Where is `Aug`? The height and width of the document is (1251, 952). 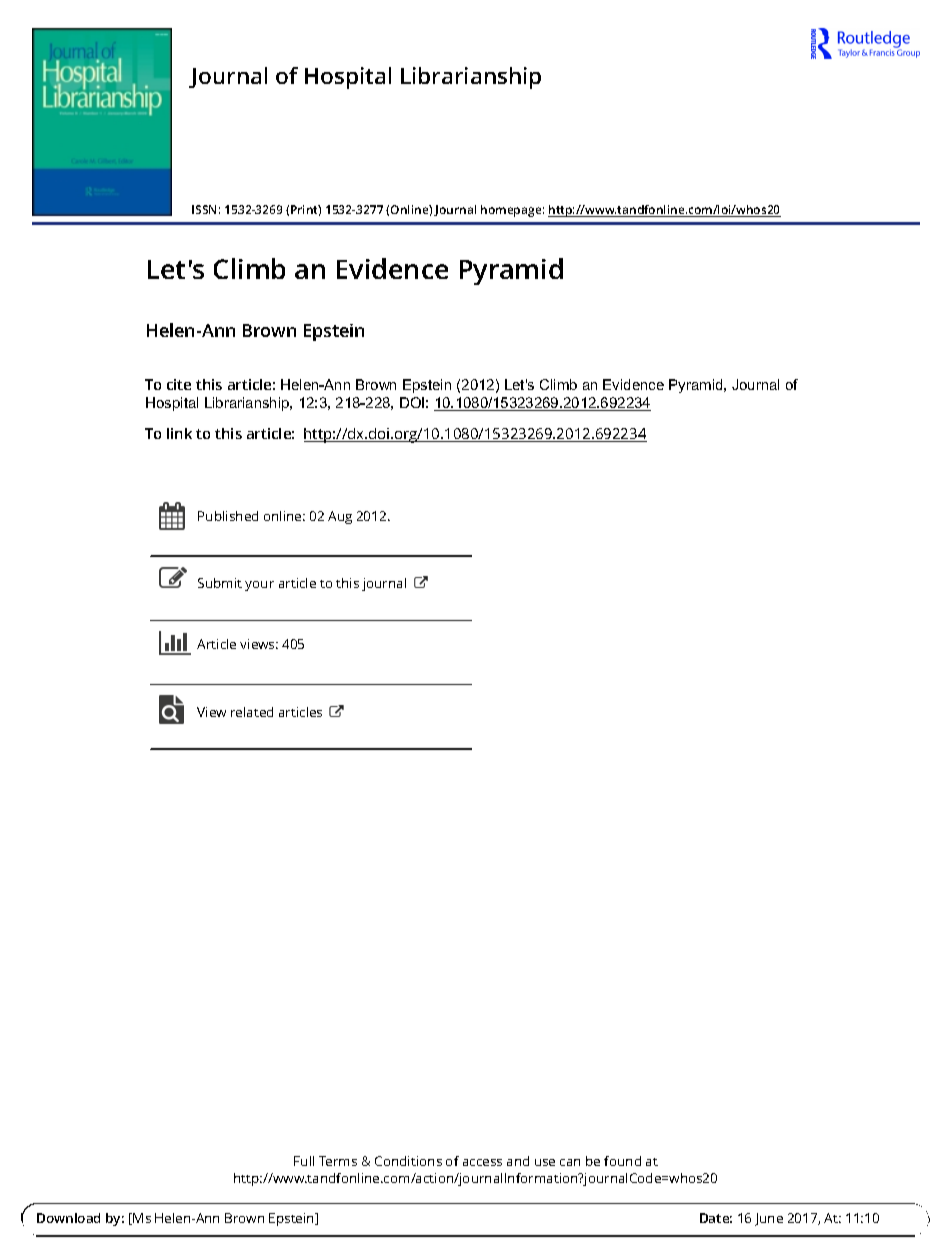 Aug is located at coordinates (340, 517).
